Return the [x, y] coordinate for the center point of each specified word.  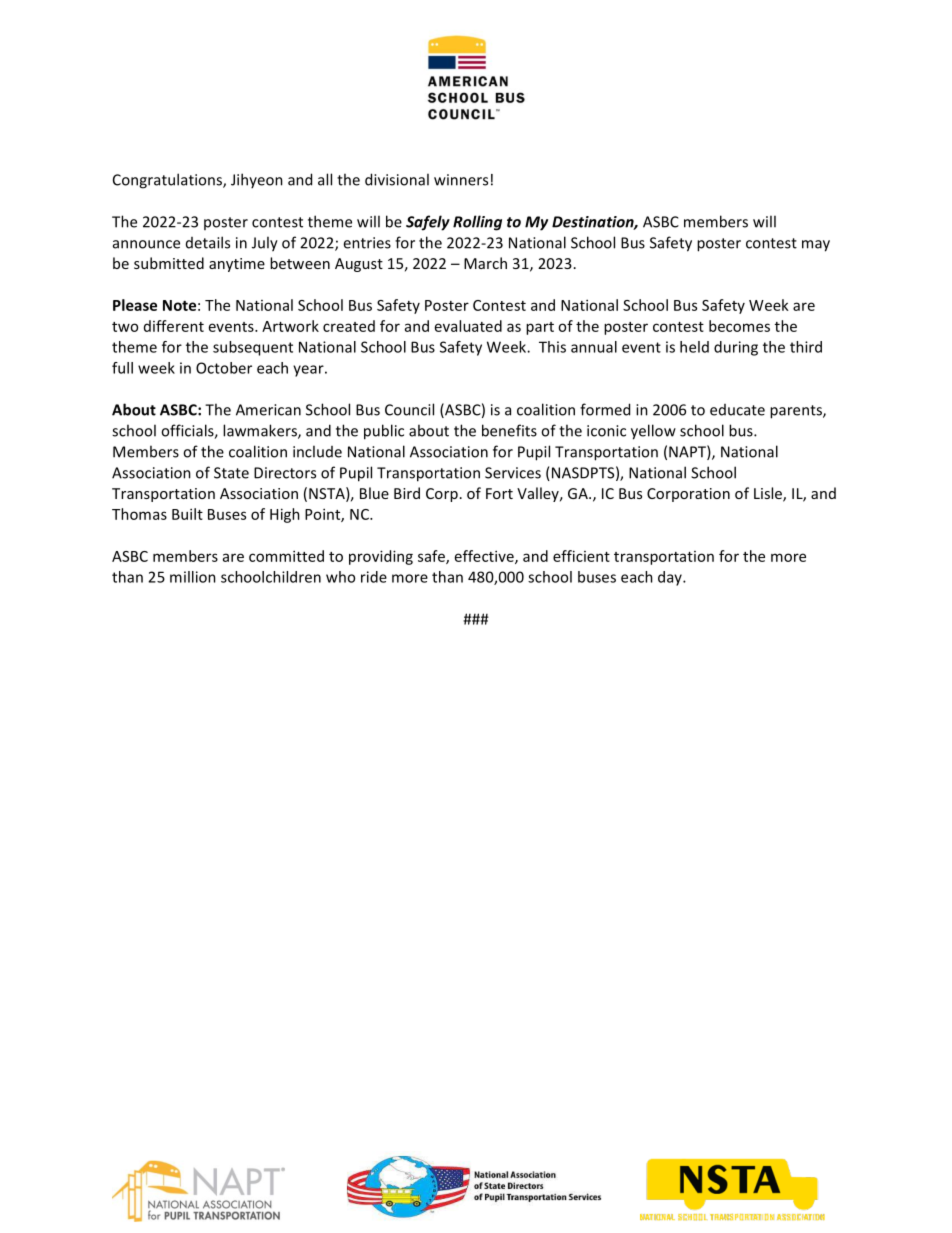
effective [485, 557]
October [224, 368]
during [736, 348]
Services [513, 473]
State [231, 473]
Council [409, 409]
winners [461, 180]
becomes [739, 326]
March [485, 263]
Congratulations [168, 181]
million [193, 577]
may [816, 246]
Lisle [769, 494]
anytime [237, 265]
